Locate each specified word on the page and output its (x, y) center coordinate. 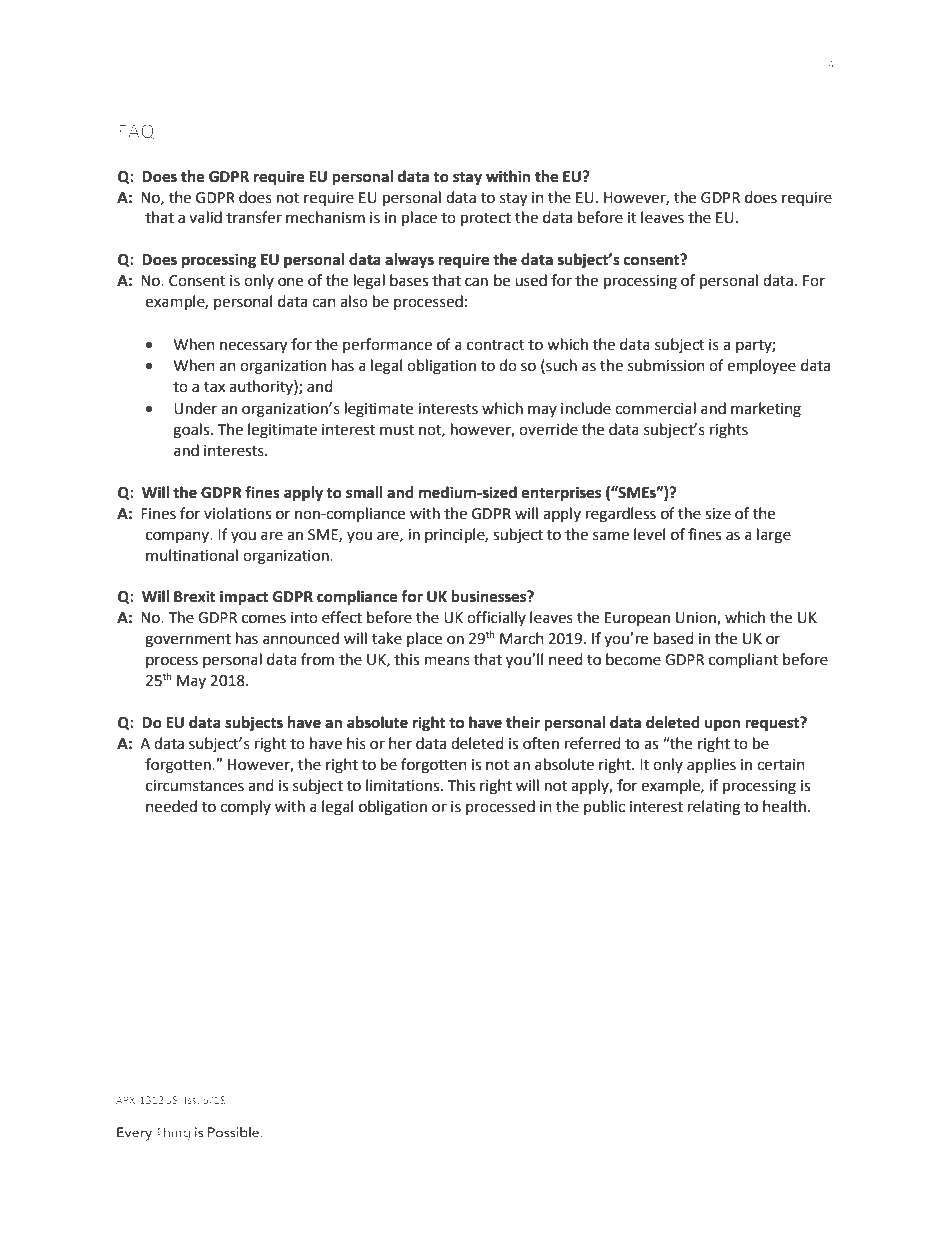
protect (486, 220)
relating (714, 808)
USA (451, 1130)
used (531, 280)
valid (205, 217)
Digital (327, 1130)
